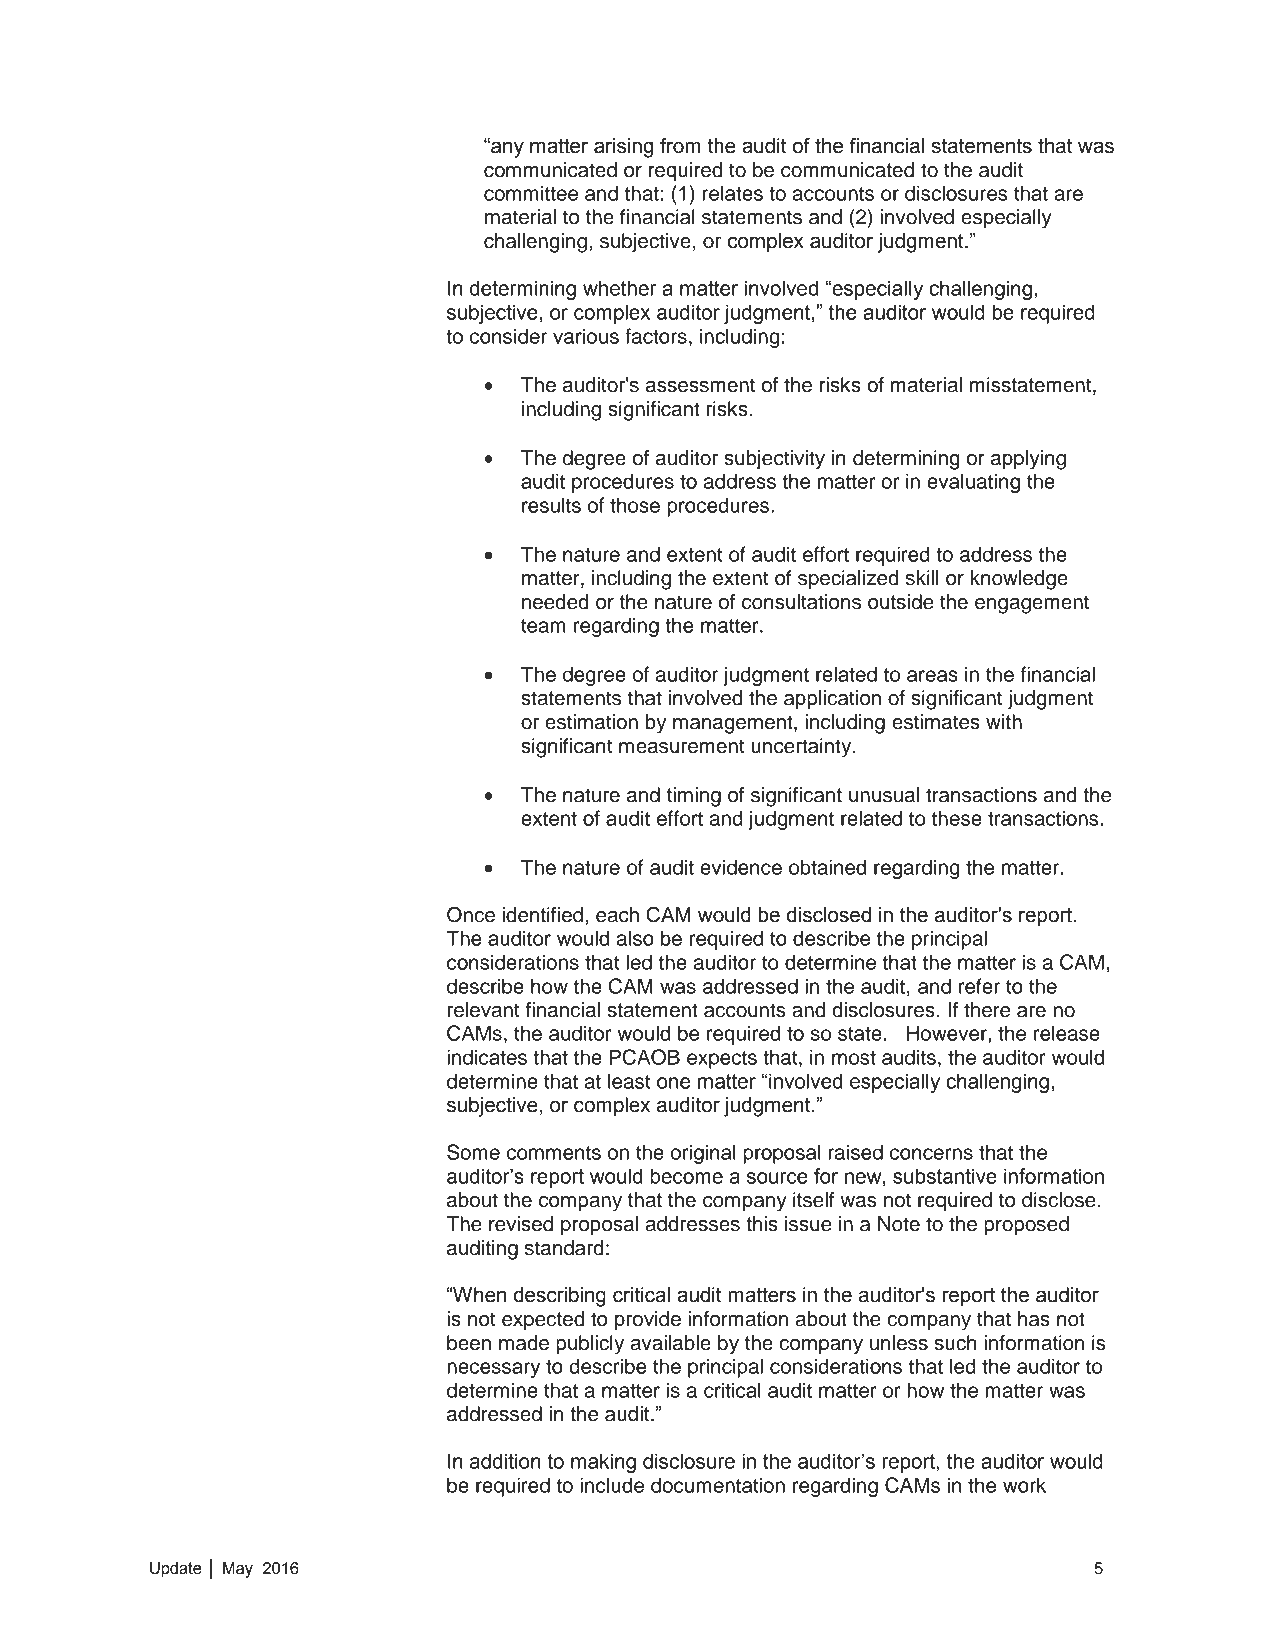 This page has height=1637, width=1265. I want to click on these, so click(957, 818).
